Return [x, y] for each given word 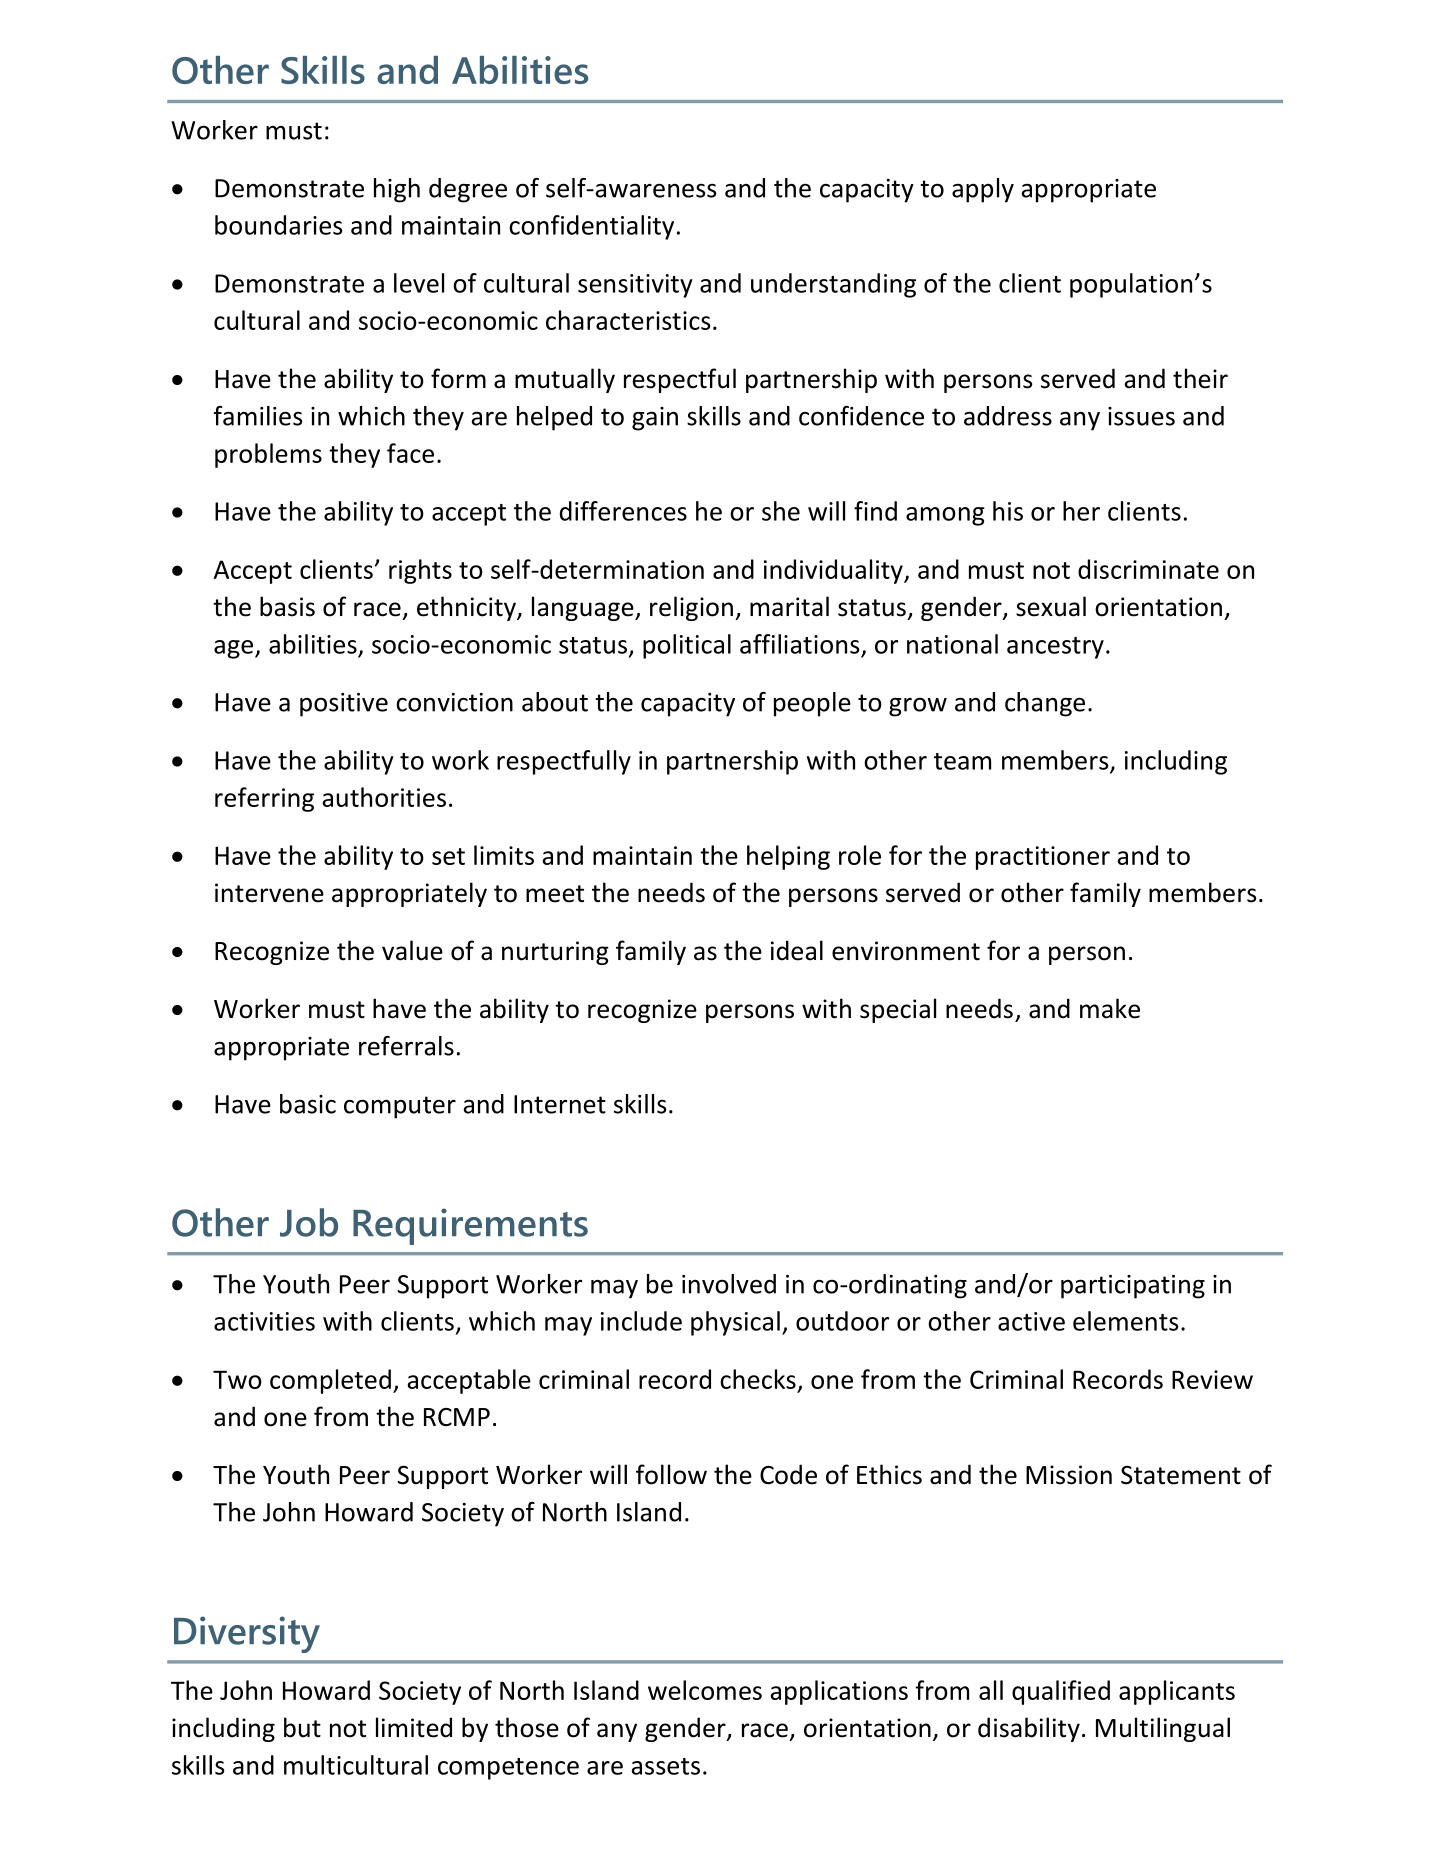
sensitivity [635, 286]
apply [983, 190]
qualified [1061, 1692]
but [302, 1727]
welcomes [705, 1690]
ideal [797, 950]
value [412, 950]
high [397, 190]
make [1110, 1008]
